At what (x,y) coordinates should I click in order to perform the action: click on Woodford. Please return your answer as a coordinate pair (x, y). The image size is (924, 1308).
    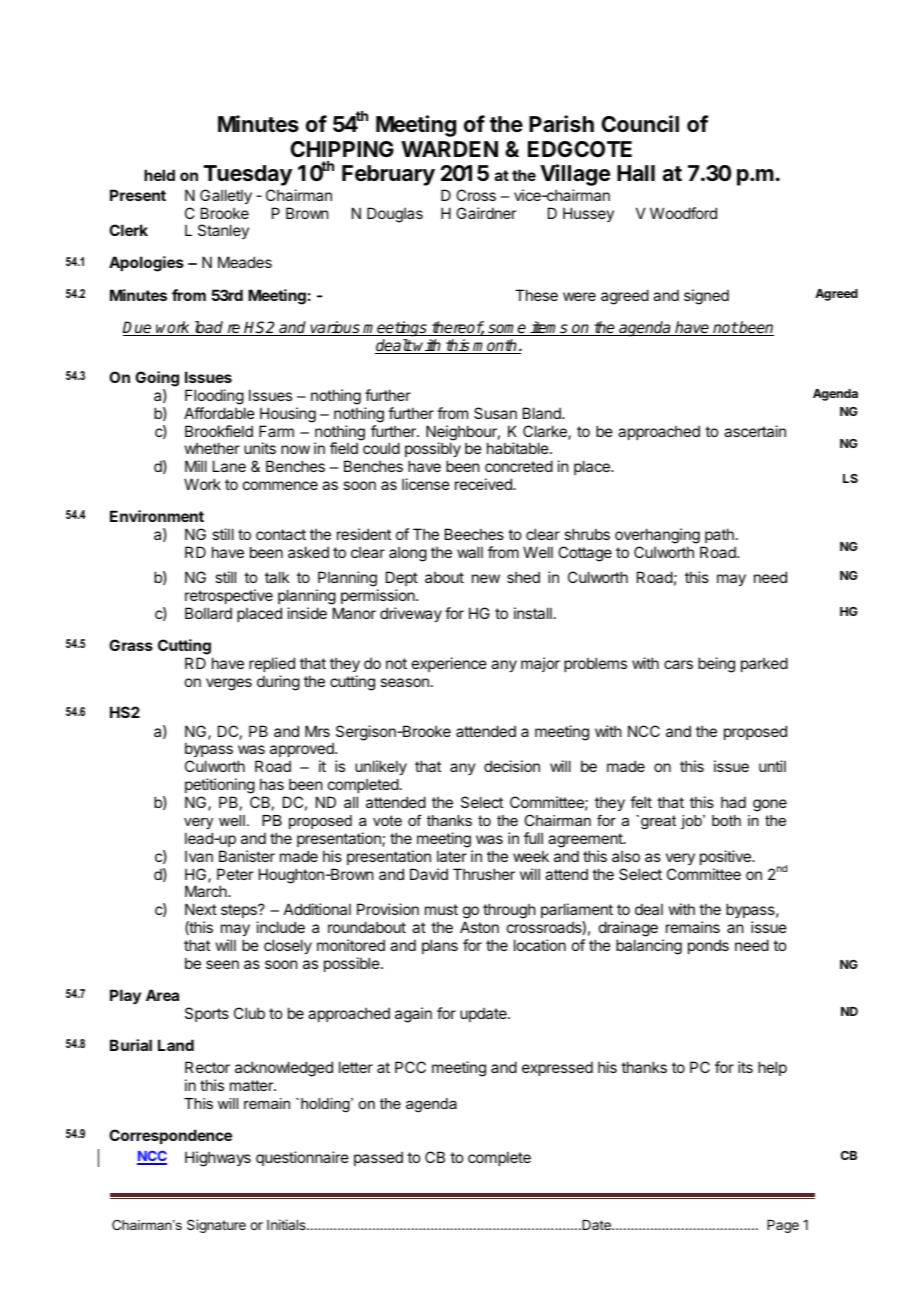
    Looking at the image, I should click on (683, 213).
